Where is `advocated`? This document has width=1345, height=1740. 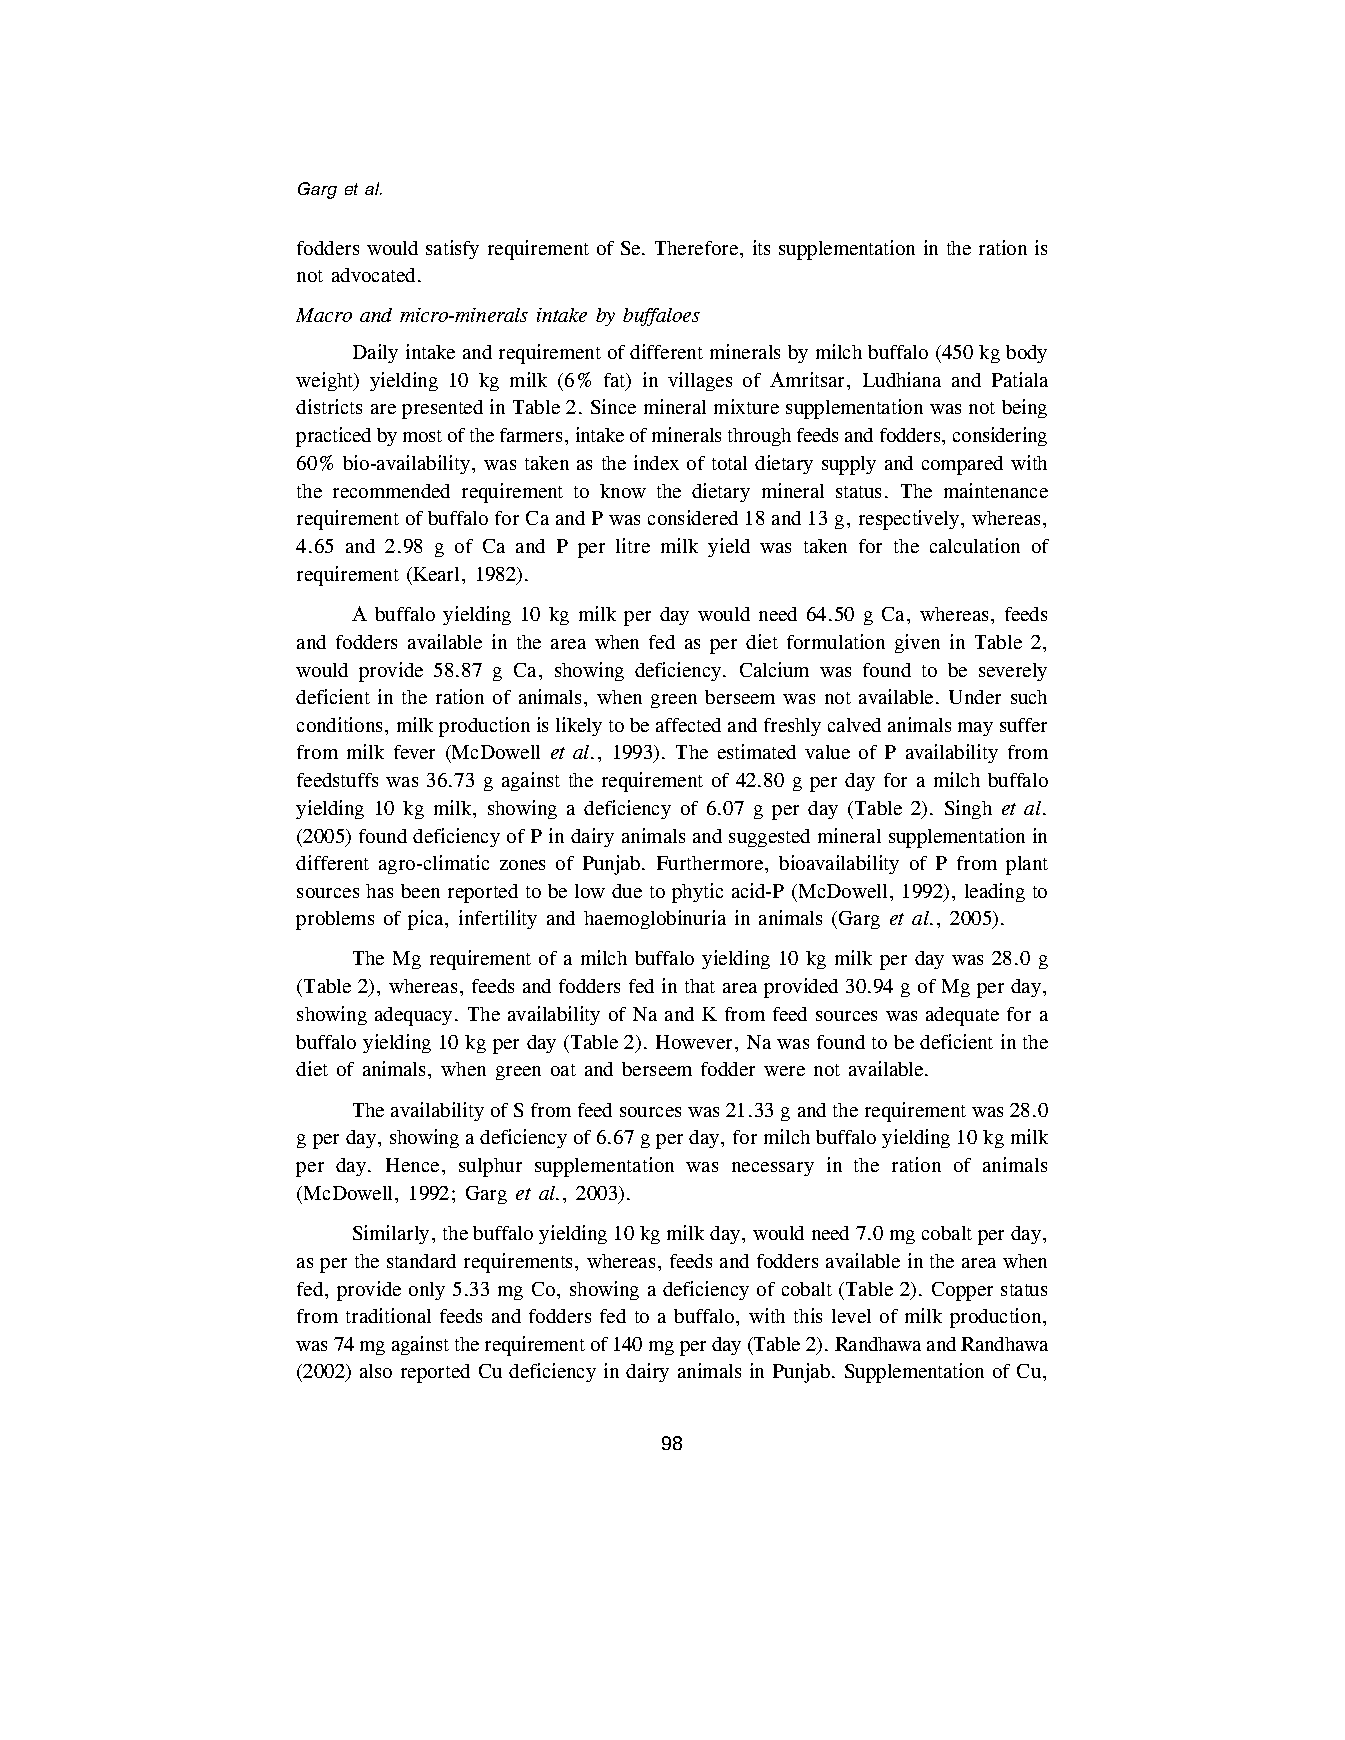 advocated is located at coordinates (373, 275).
